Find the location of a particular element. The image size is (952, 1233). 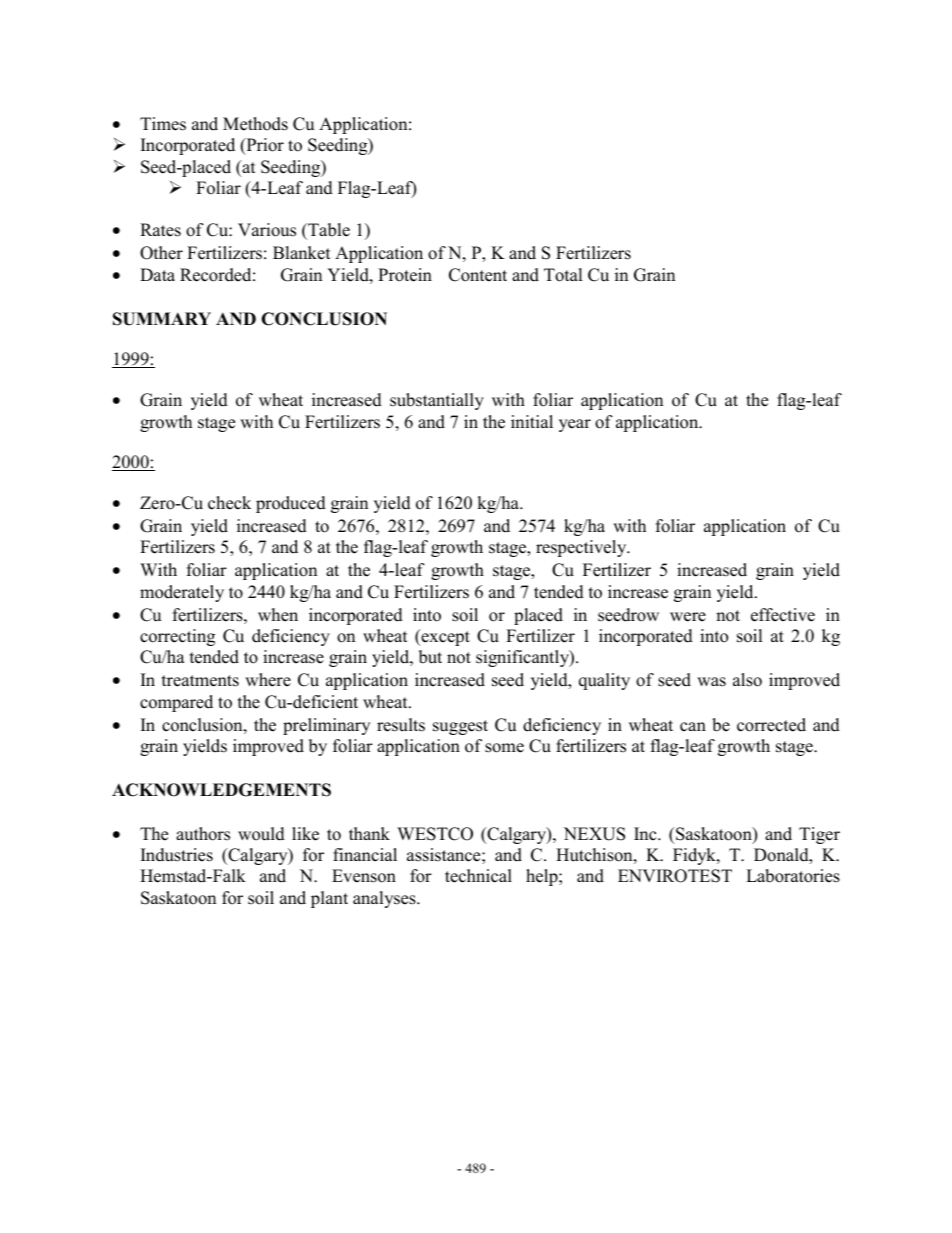

Industries is located at coordinates (177, 855).
